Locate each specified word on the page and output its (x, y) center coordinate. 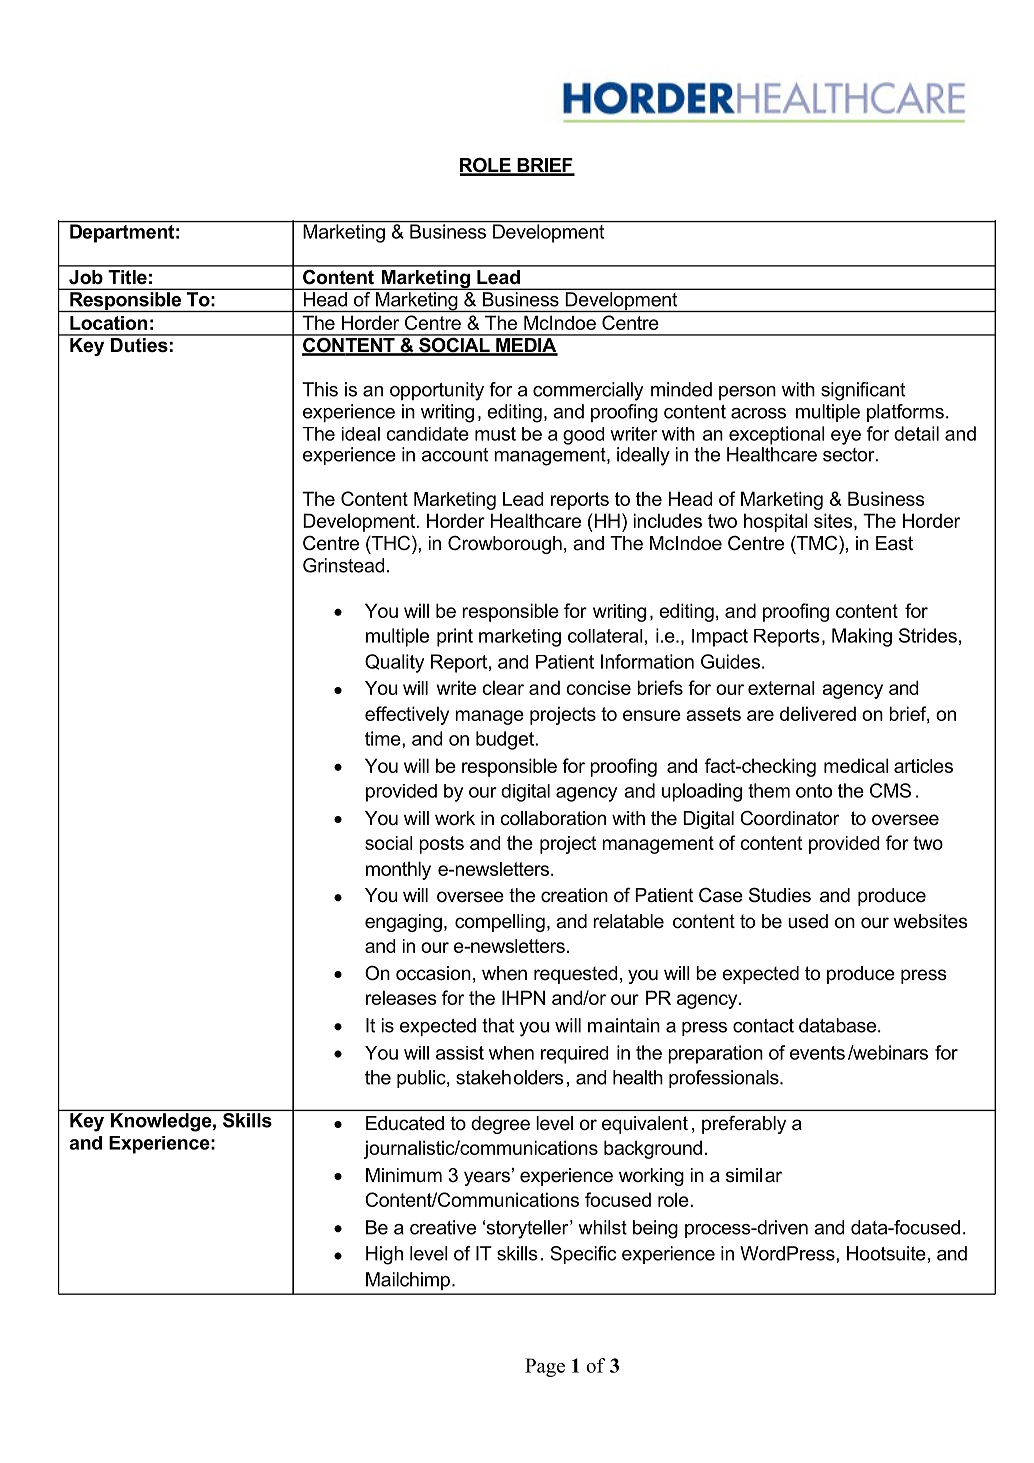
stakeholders (510, 1077)
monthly (398, 870)
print (455, 637)
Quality (394, 663)
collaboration (553, 818)
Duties (139, 344)
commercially (588, 391)
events (817, 1053)
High (384, 1255)
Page (545, 1367)
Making (862, 637)
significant (863, 391)
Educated (405, 1123)
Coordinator (789, 818)
